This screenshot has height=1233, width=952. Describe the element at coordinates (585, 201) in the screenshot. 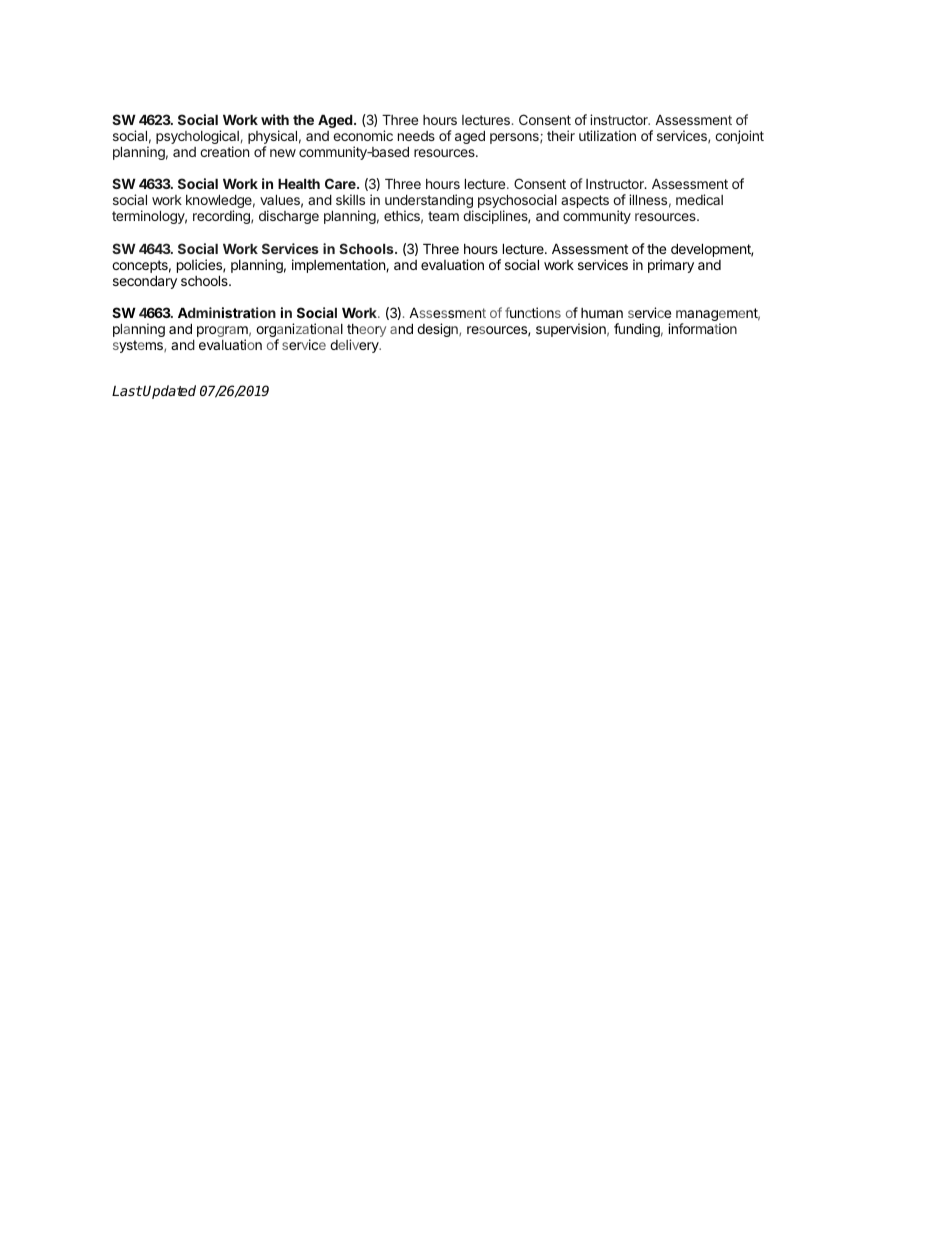

I see `aspects` at that location.
